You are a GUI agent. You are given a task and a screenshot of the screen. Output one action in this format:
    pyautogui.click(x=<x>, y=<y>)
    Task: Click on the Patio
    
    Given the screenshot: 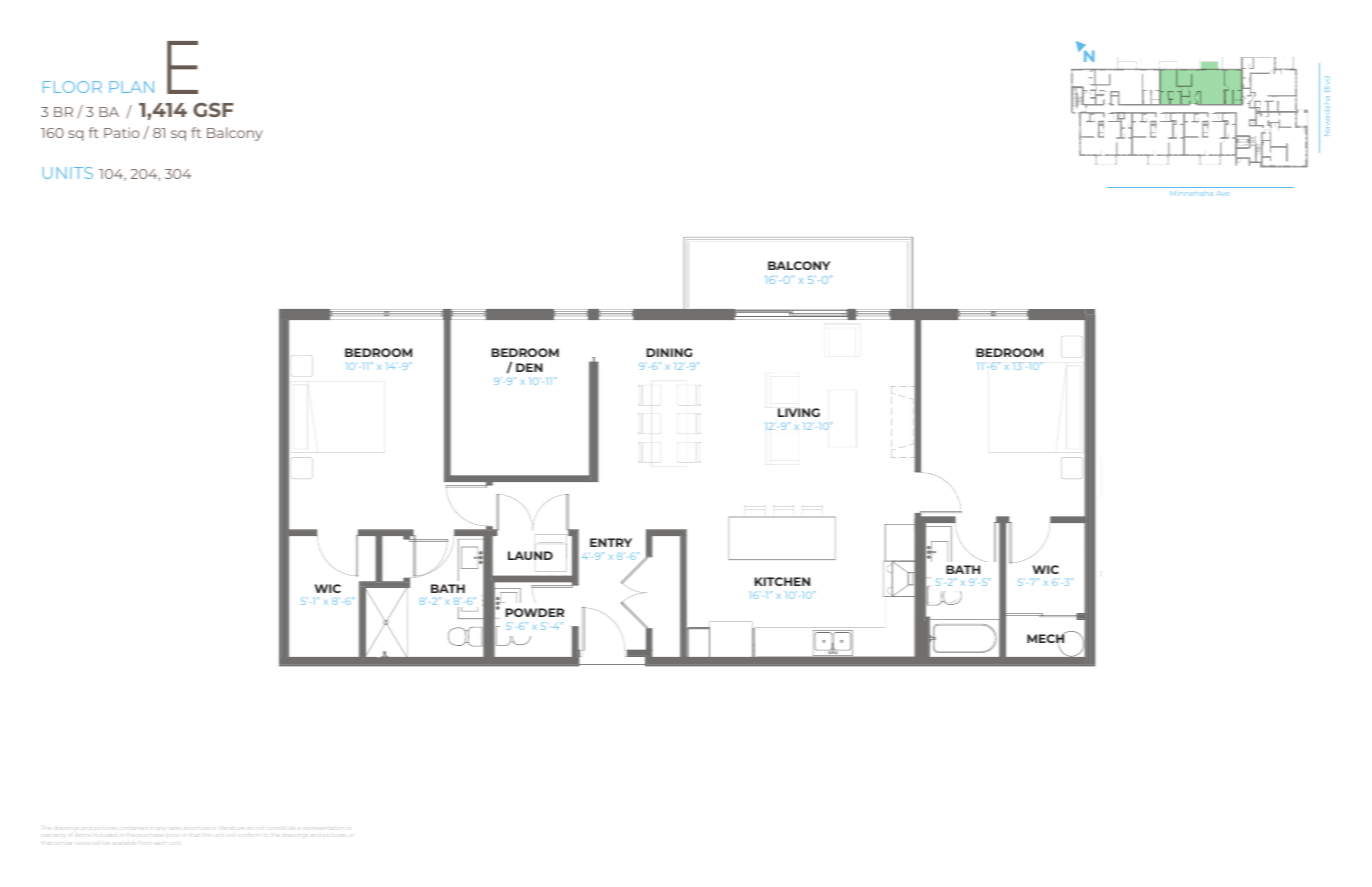 What is the action you would take?
    pyautogui.click(x=122, y=132)
